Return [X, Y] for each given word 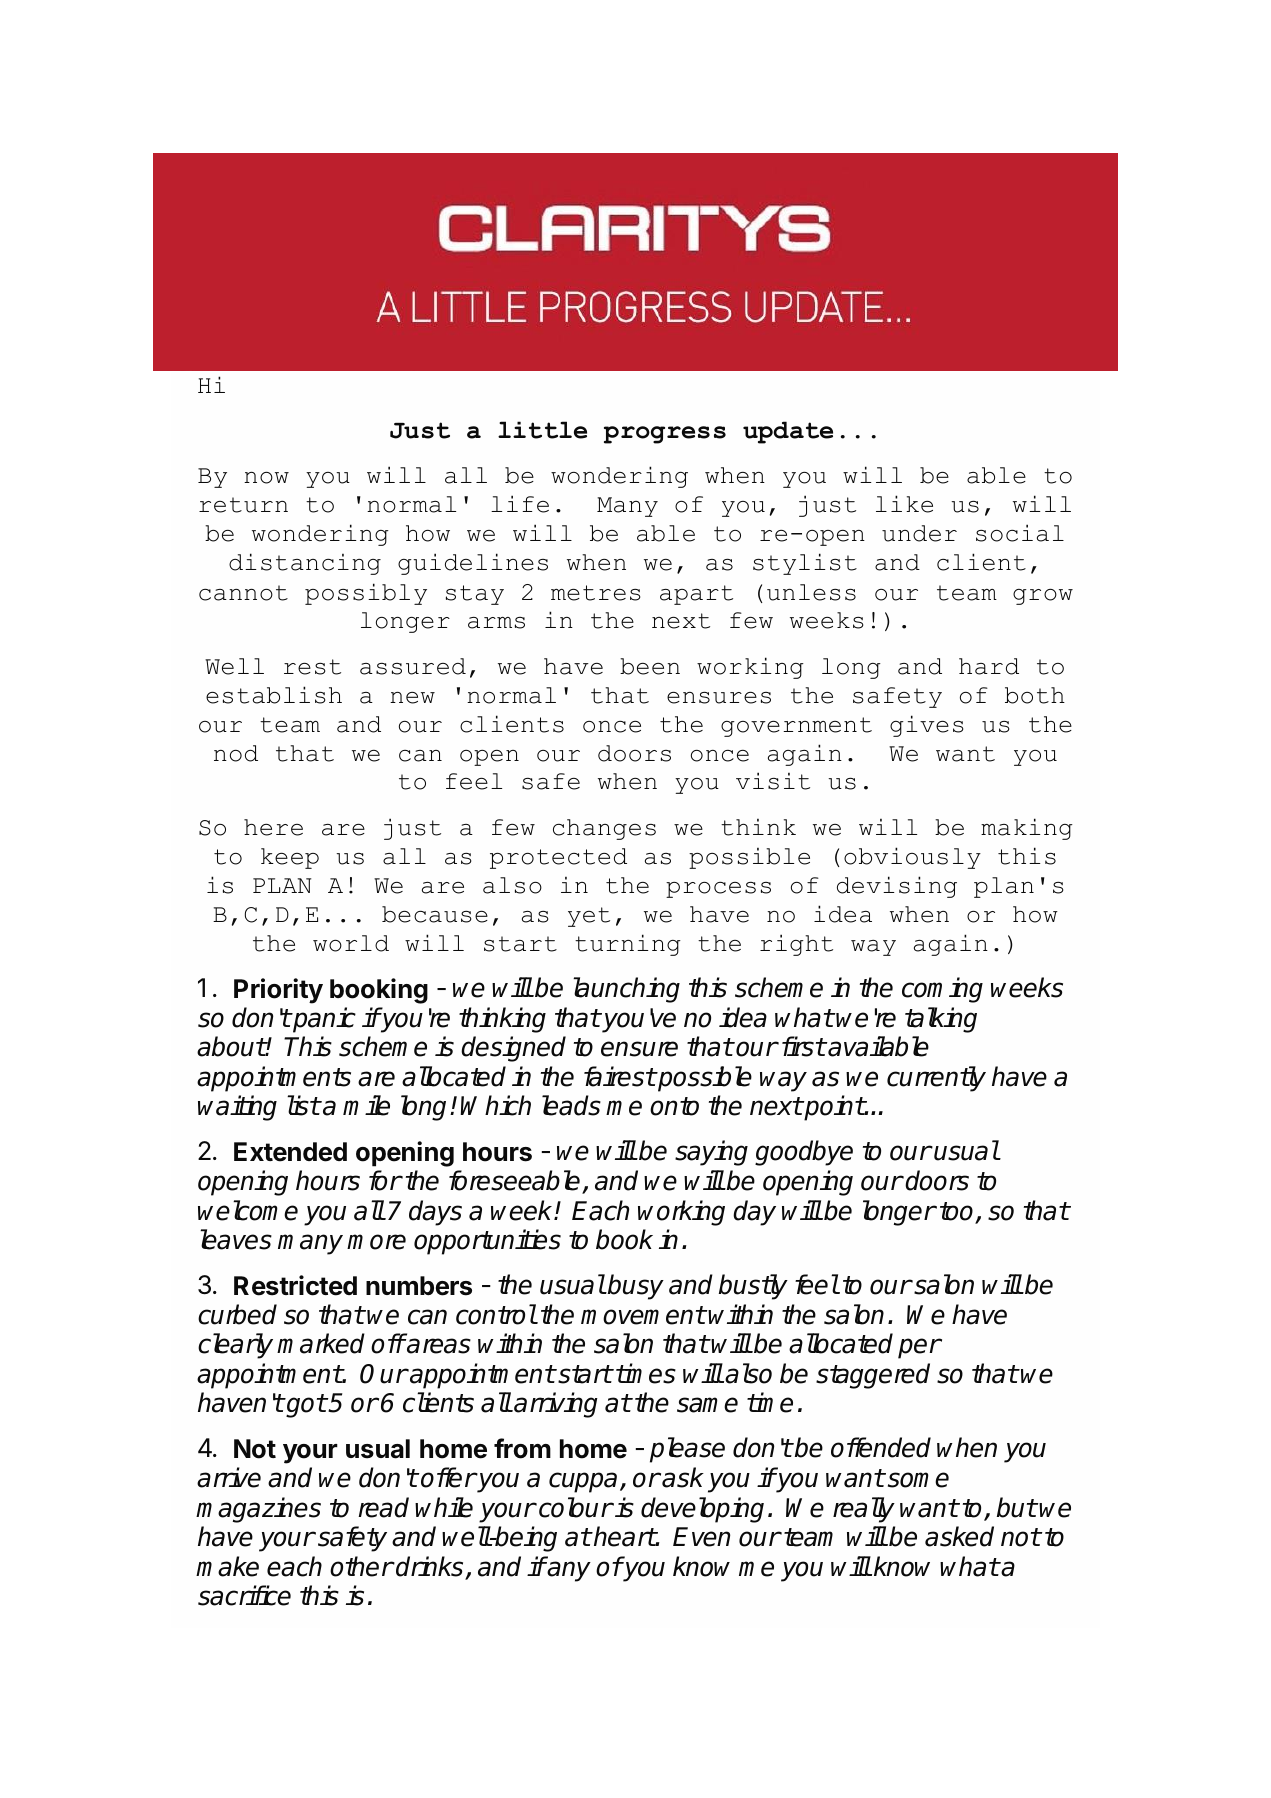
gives [926, 726]
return [243, 505]
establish [274, 695]
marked [321, 1343]
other [361, 1566]
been [650, 666]
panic [323, 1020]
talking [941, 1020]
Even [701, 1537]
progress [665, 435]
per [919, 1348]
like [904, 504]
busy [635, 1287]
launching [626, 990]
